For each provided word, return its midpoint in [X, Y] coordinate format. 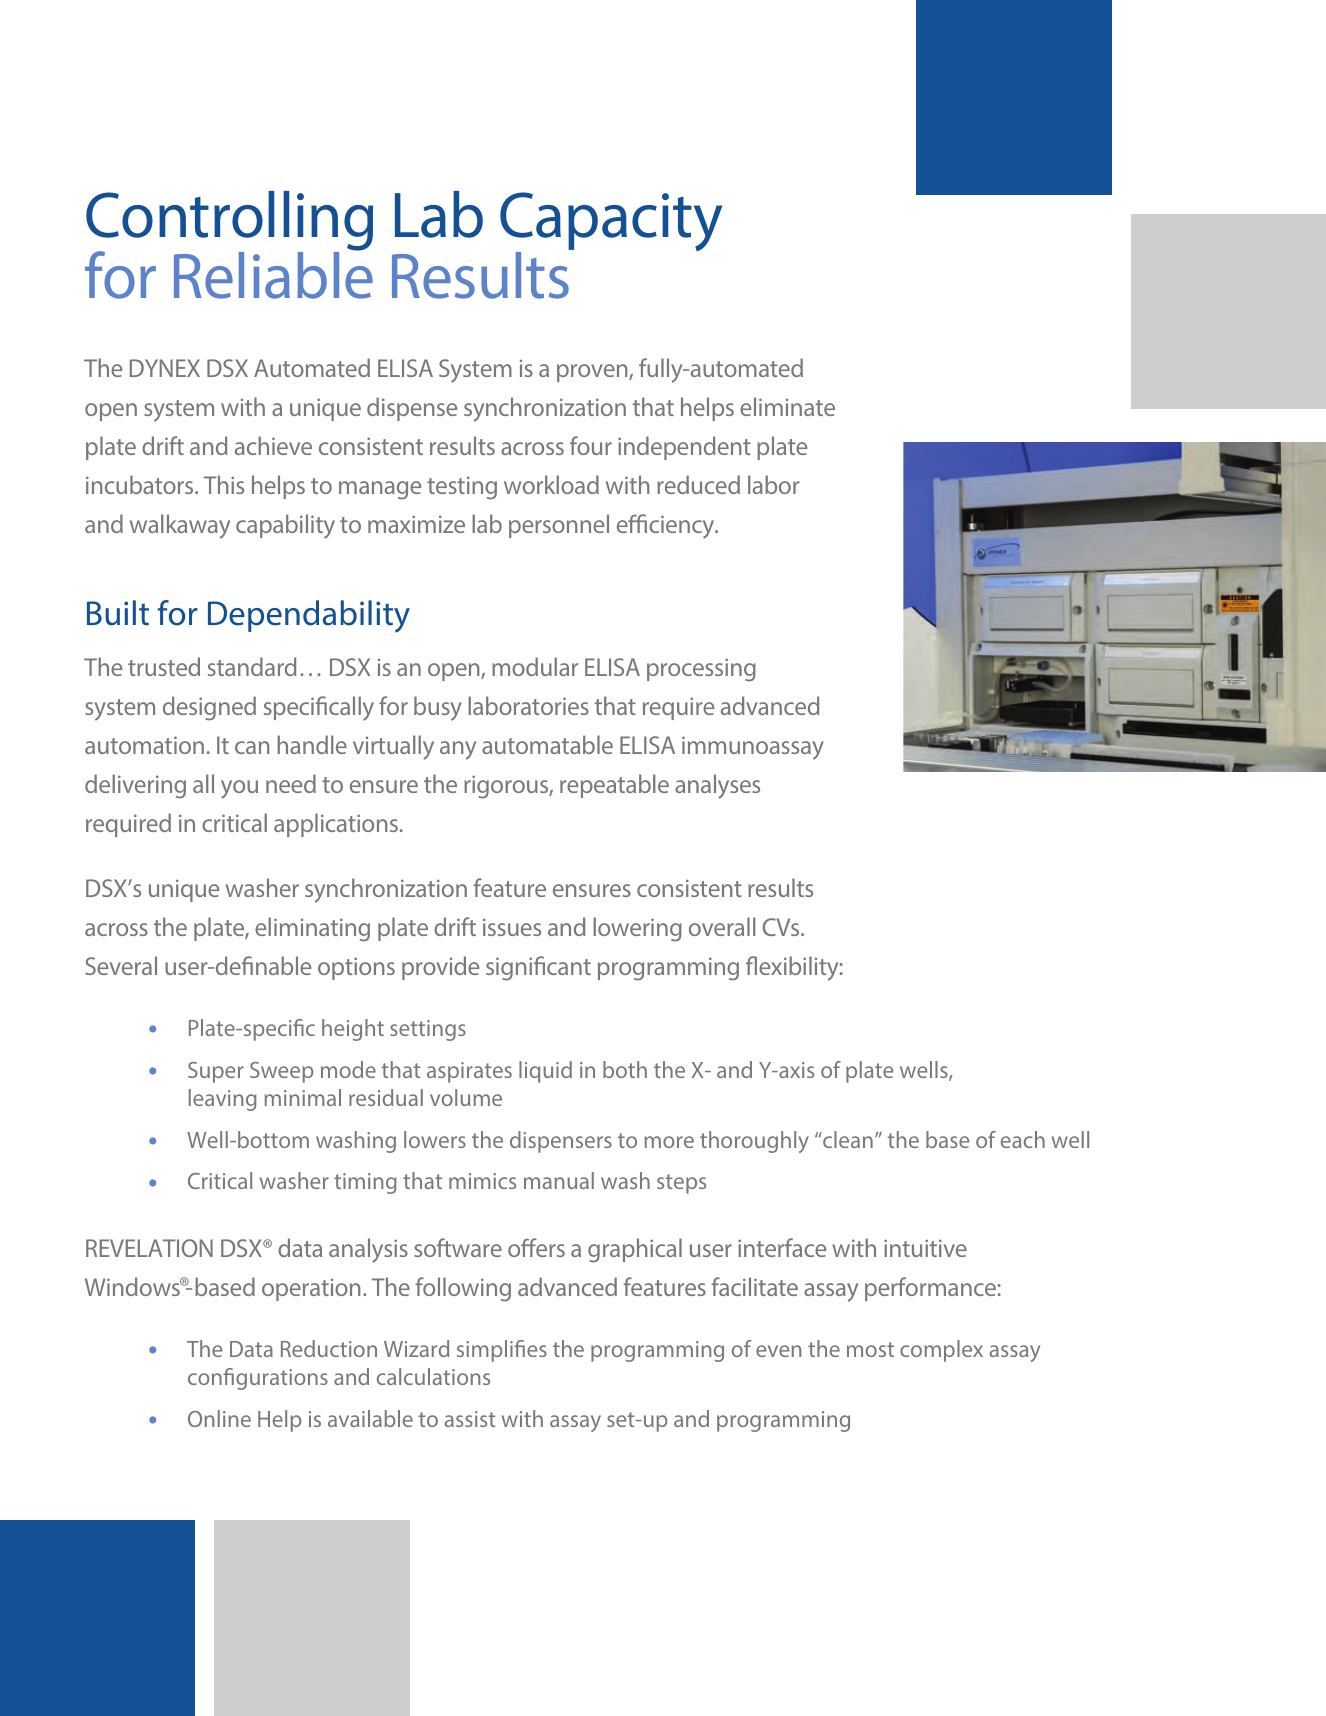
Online [219, 1418]
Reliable [273, 274]
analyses [717, 786]
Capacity [611, 223]
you [239, 789]
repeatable [614, 786]
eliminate [787, 406]
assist [470, 1419]
